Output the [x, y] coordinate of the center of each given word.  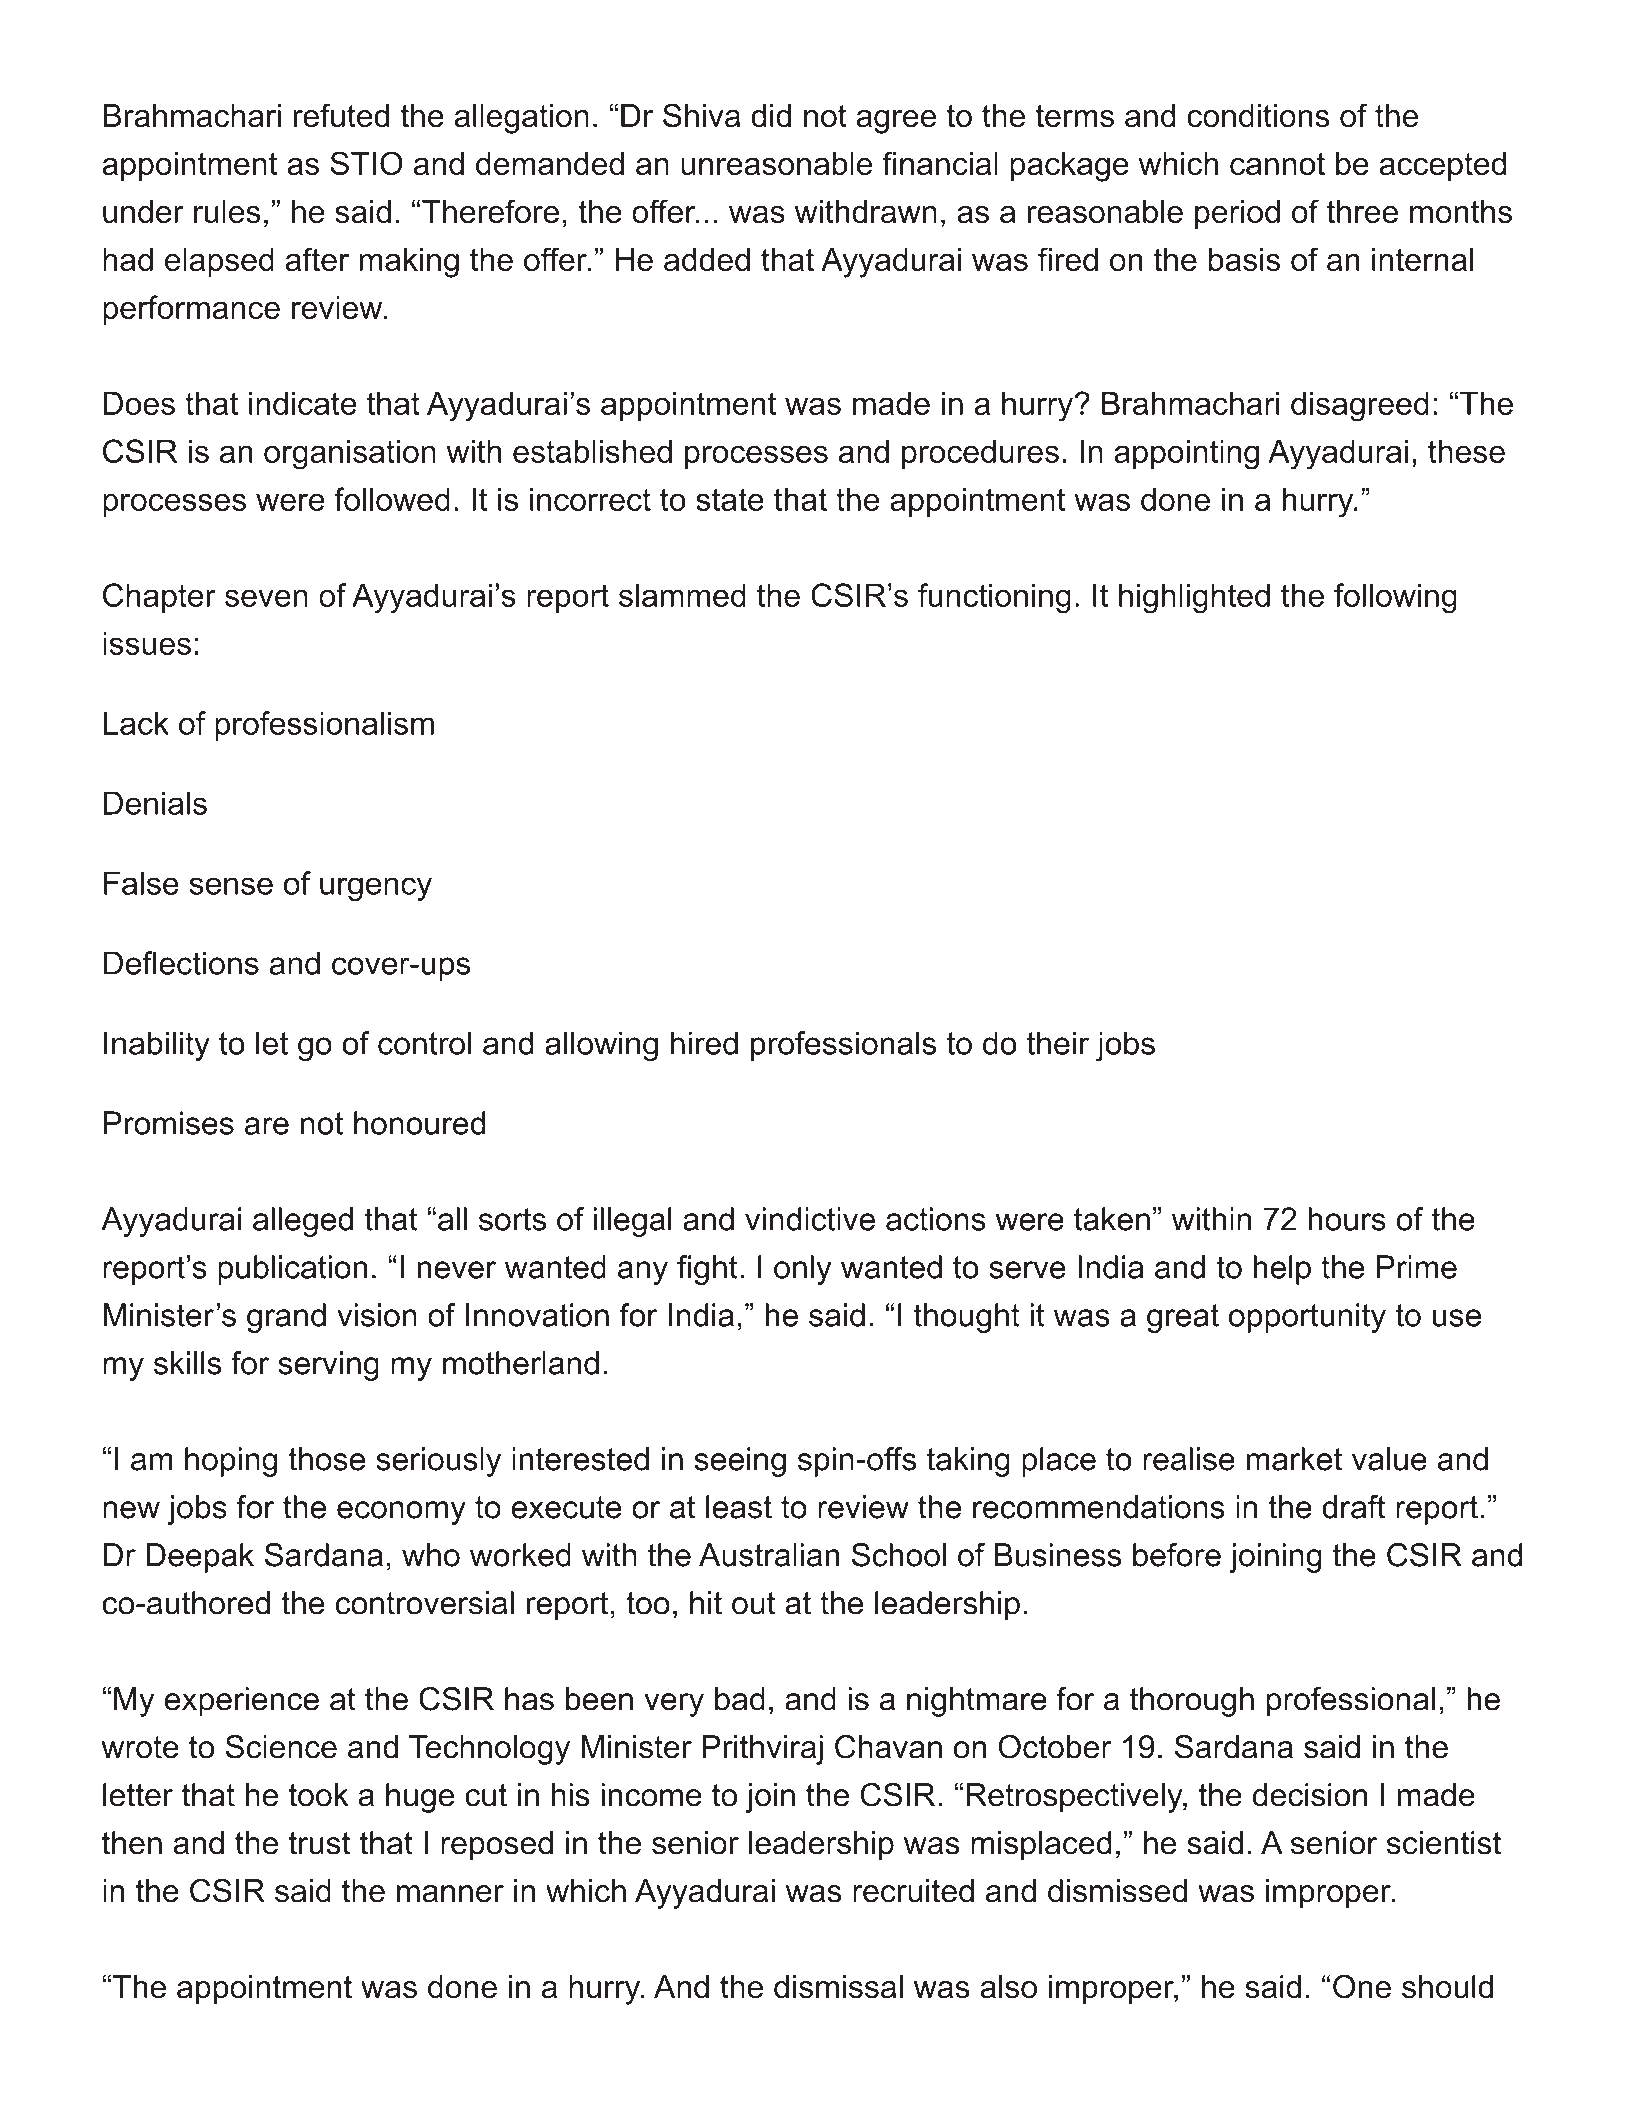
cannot [1277, 163]
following [1395, 598]
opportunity [1307, 1318]
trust [319, 1843]
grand [286, 1318]
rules [227, 211]
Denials [155, 803]
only [803, 1270]
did [771, 116]
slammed [682, 595]
